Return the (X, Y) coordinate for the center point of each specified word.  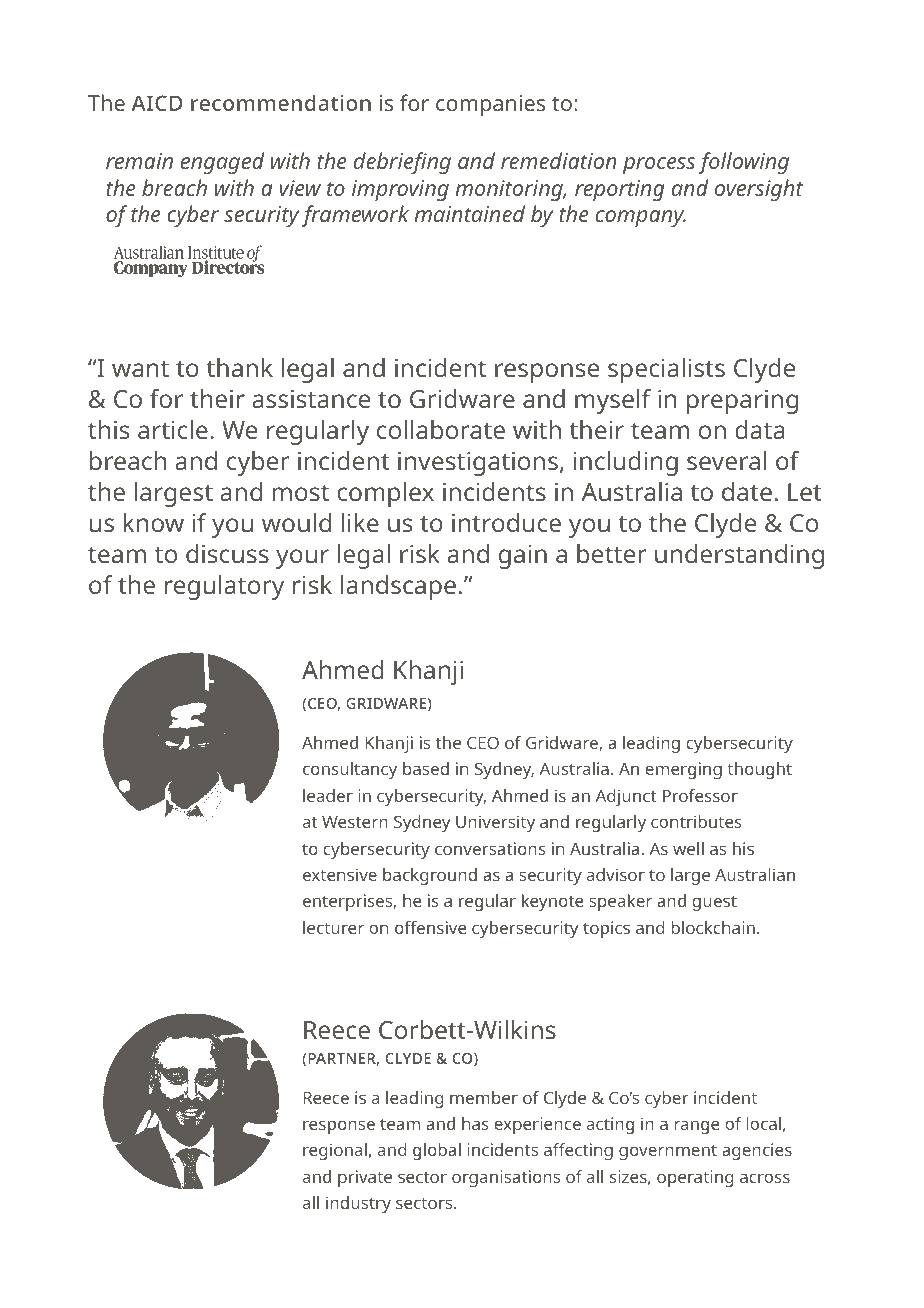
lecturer (333, 927)
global (437, 1151)
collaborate (441, 429)
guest (714, 903)
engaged (222, 163)
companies (490, 105)
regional (335, 1151)
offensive (430, 927)
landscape (398, 587)
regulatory (224, 587)
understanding (739, 556)
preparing (742, 402)
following (744, 163)
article (173, 429)
